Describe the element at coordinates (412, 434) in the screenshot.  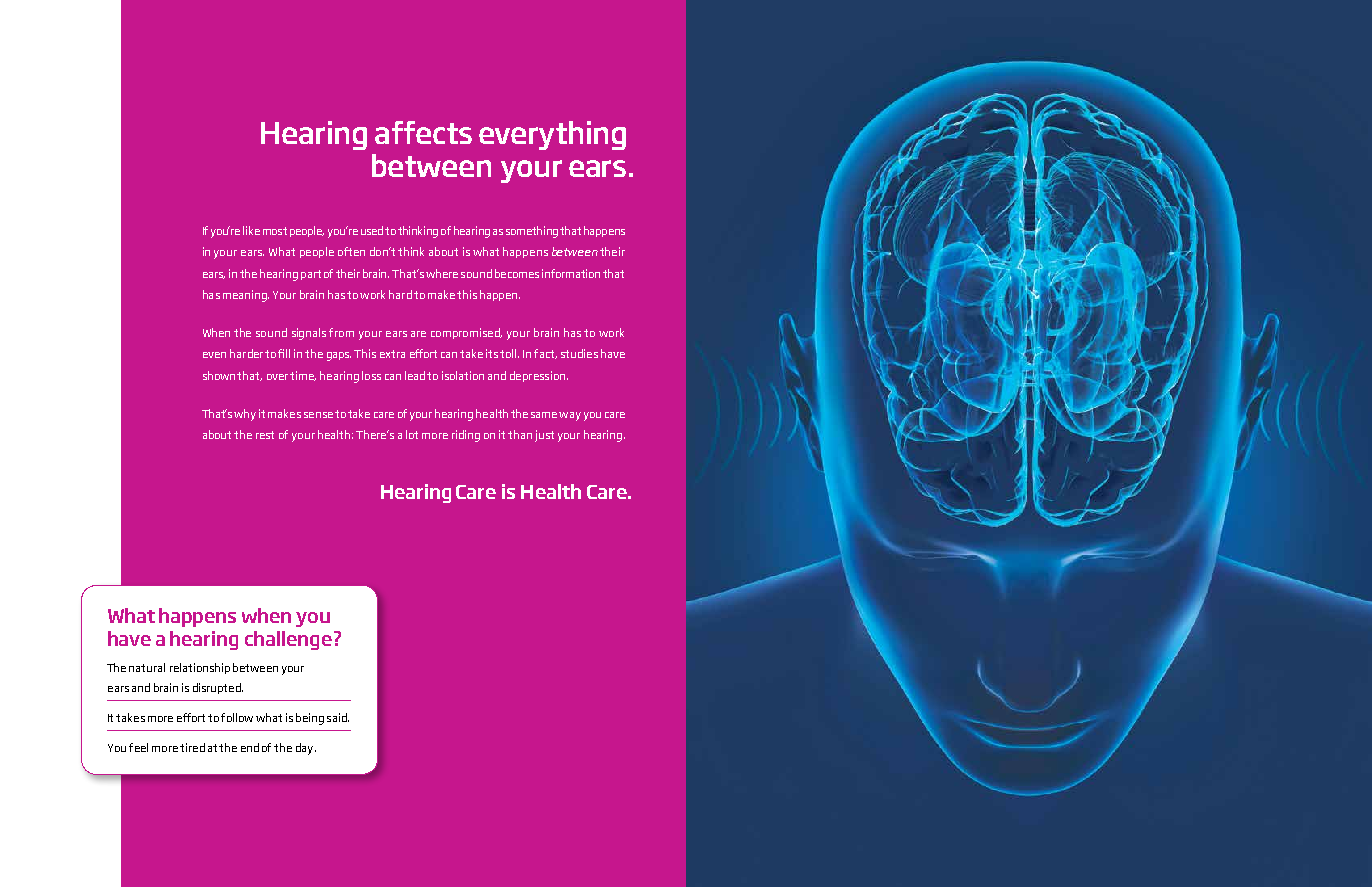
I see `lot` at that location.
